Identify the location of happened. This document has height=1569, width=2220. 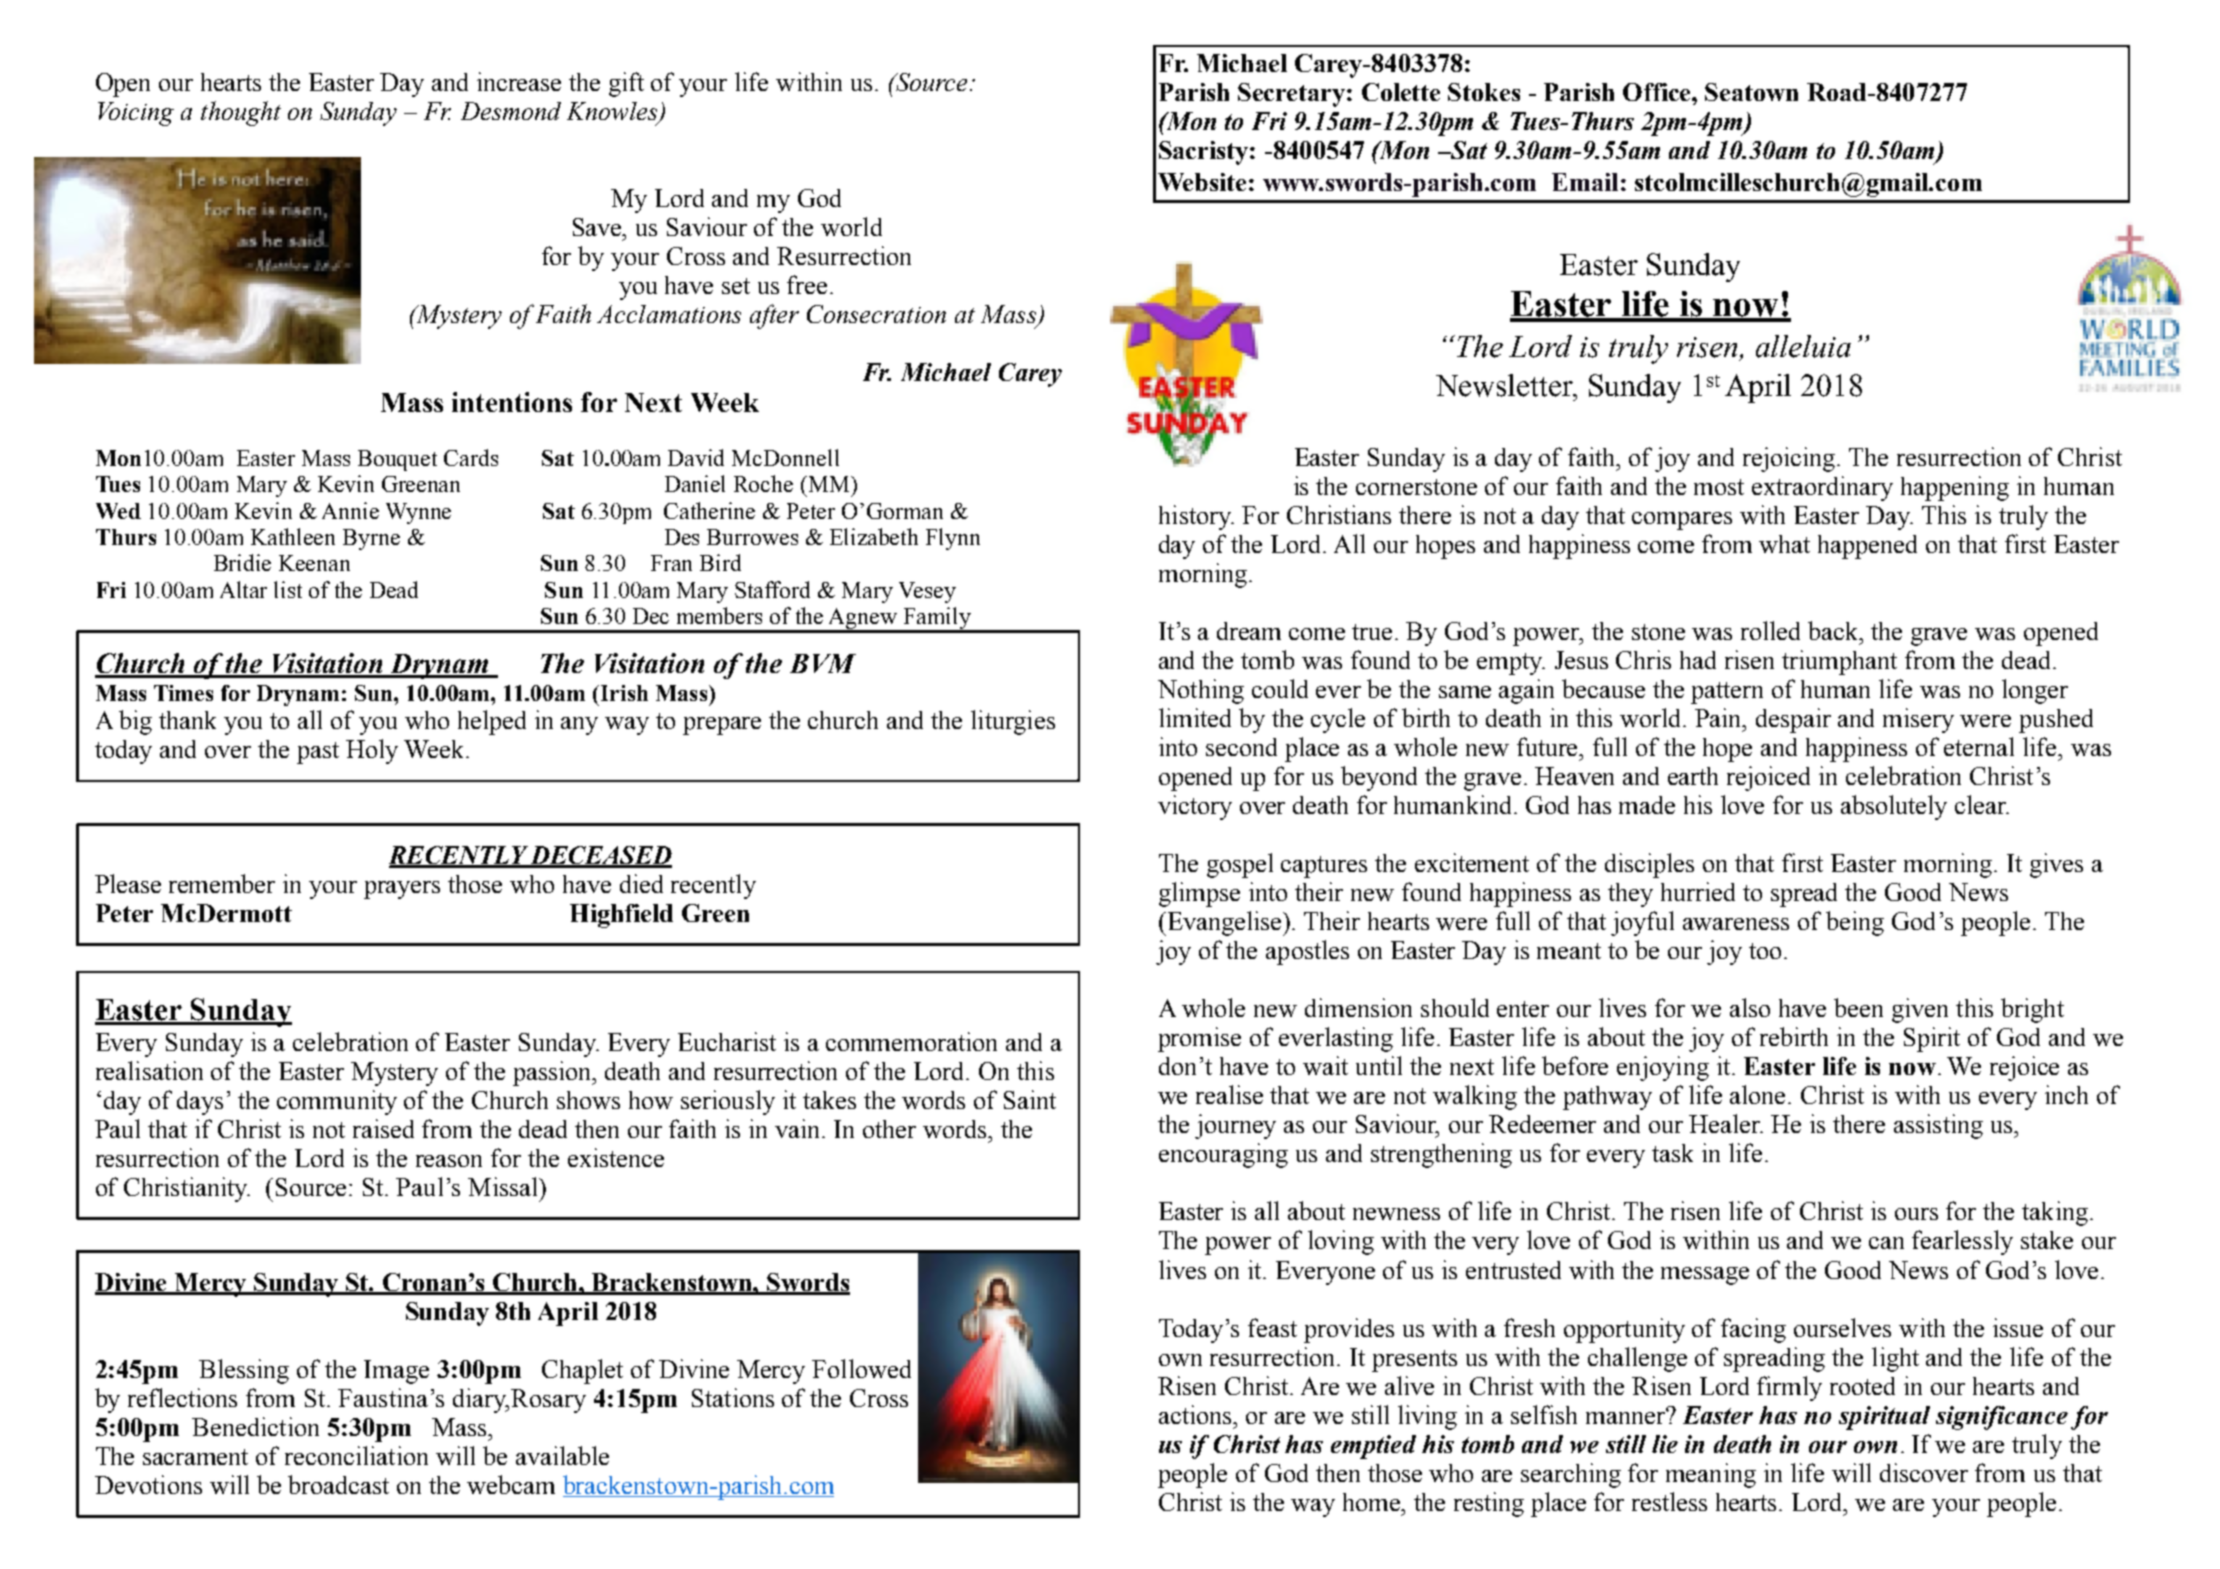
(1867, 547).
